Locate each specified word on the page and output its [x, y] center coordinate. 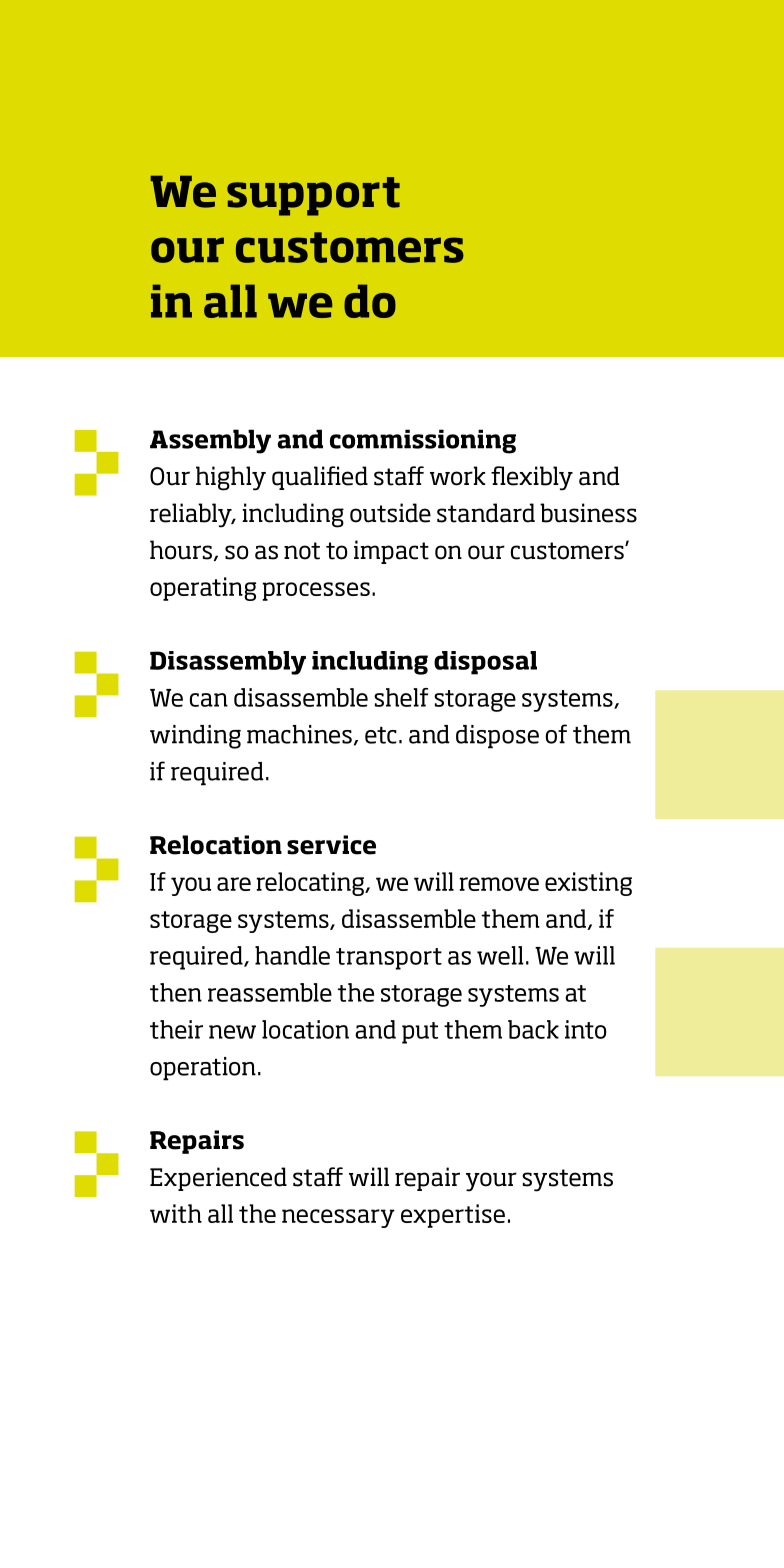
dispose [497, 737]
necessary [338, 1218]
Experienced [218, 1179]
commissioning [423, 441]
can [209, 700]
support [313, 196]
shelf [401, 697]
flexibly [532, 478]
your [491, 1182]
